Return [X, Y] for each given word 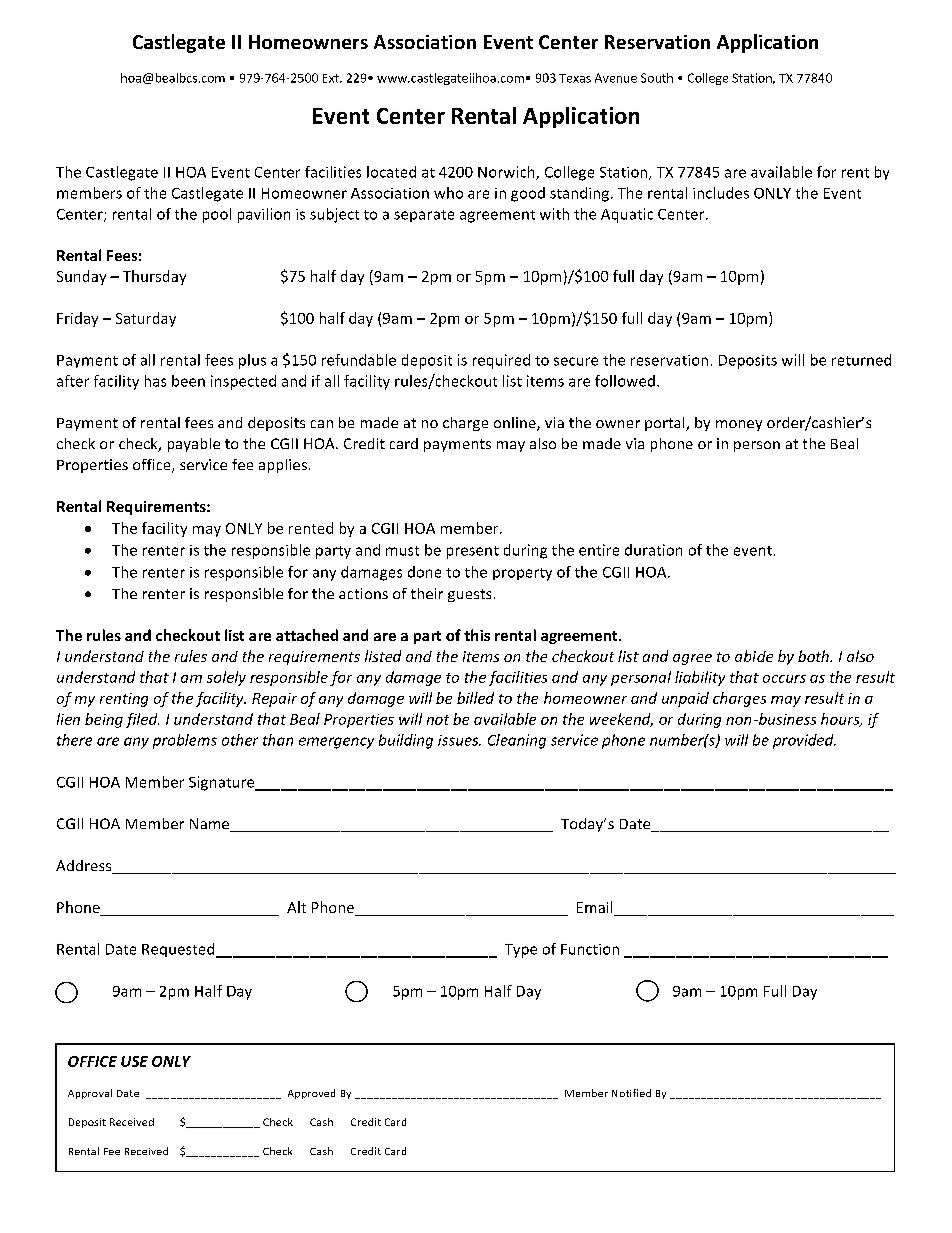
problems [185, 741]
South [657, 78]
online [516, 424]
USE [134, 1061]
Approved [311, 1094]
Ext [332, 78]
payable [194, 445]
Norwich [507, 173]
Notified [631, 1093]
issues [459, 740]
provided [804, 741]
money [739, 425]
